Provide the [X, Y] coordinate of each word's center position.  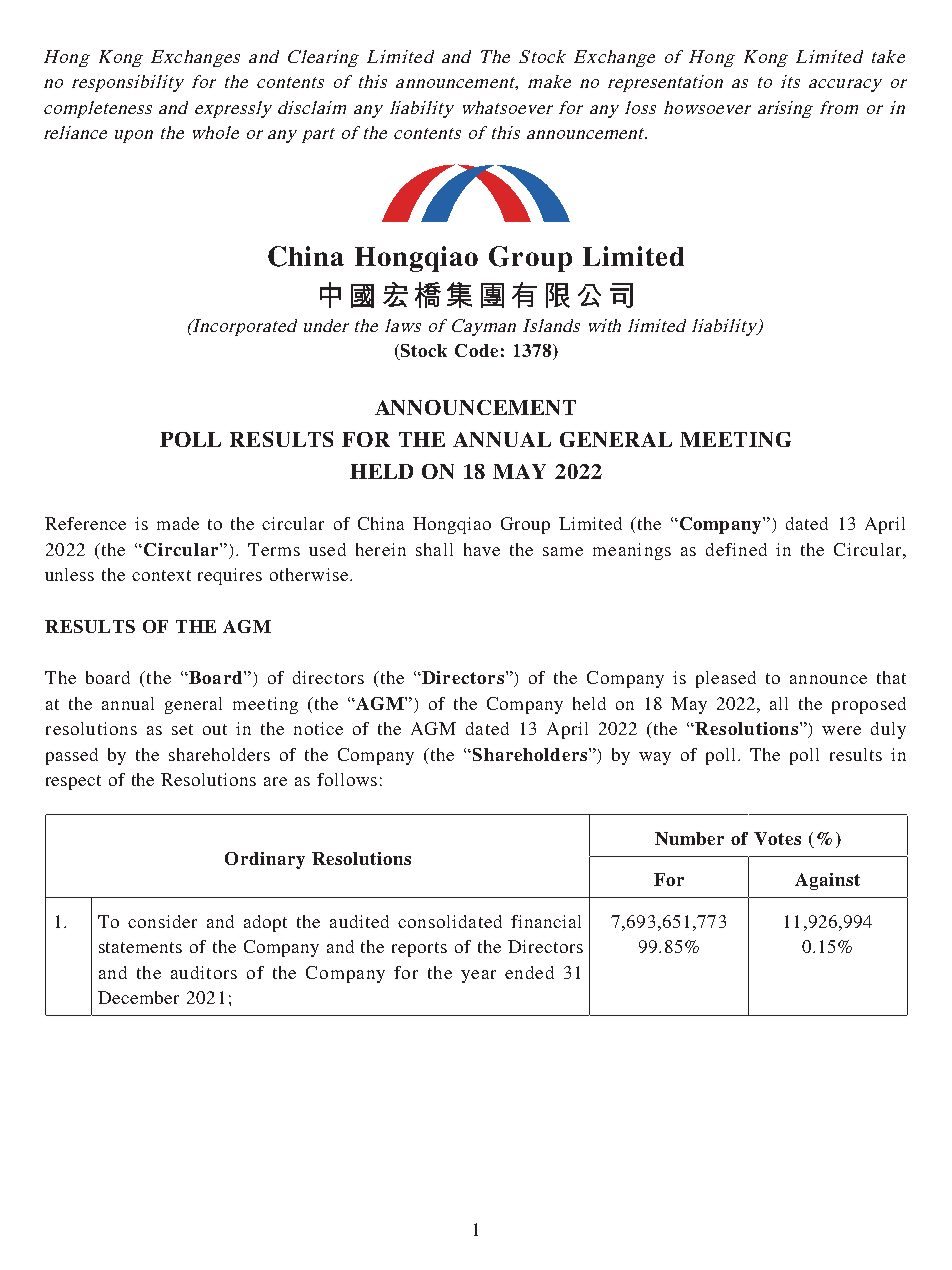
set [182, 729]
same [563, 551]
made [178, 523]
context [161, 575]
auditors [204, 972]
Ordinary [265, 860]
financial [546, 921]
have [482, 549]
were [841, 730]
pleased [726, 679]
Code [476, 350]
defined [736, 549]
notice [318, 728]
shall [434, 549]
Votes [777, 838]
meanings [632, 551]
